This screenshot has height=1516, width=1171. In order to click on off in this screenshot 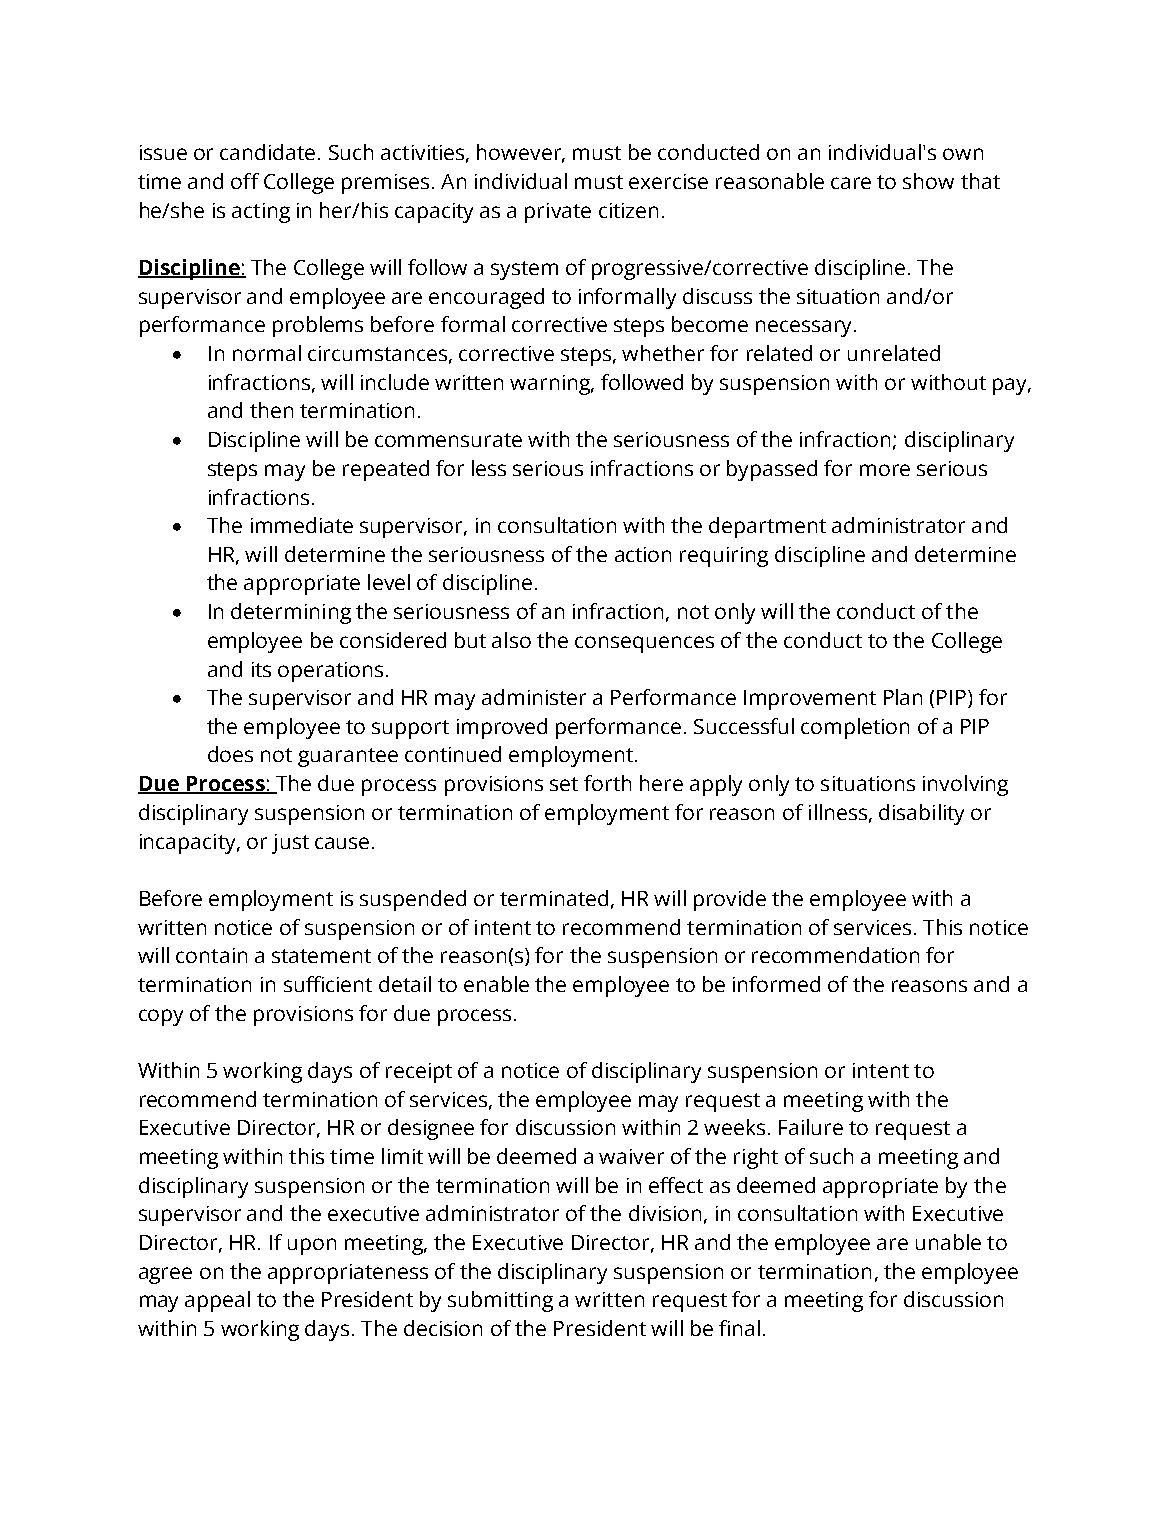, I will do `click(245, 181)`.
